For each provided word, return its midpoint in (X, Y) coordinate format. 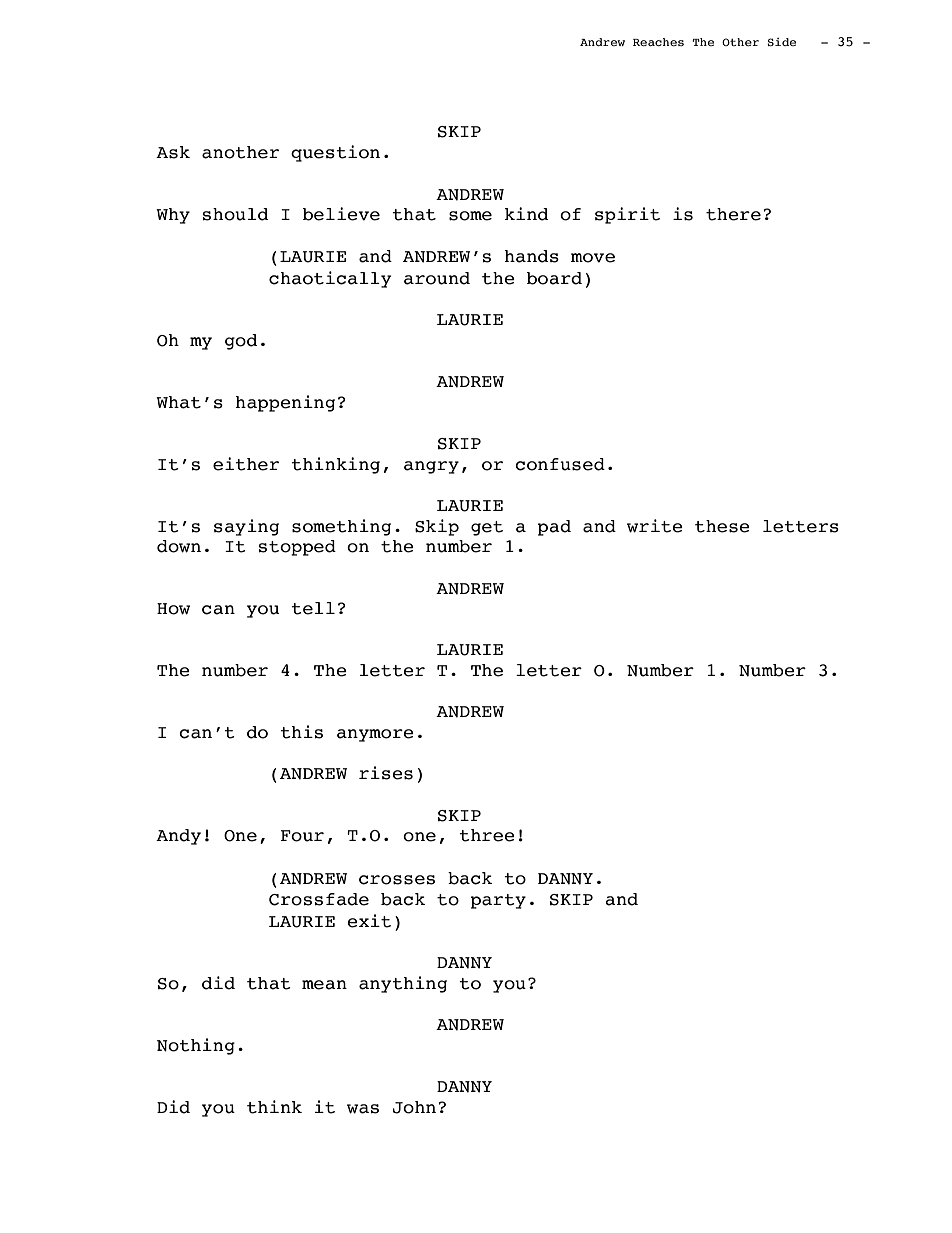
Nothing (196, 1046)
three (487, 835)
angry (431, 467)
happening (285, 403)
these (722, 526)
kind (526, 214)
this (301, 732)
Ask (173, 152)
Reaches (658, 42)
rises (386, 773)
